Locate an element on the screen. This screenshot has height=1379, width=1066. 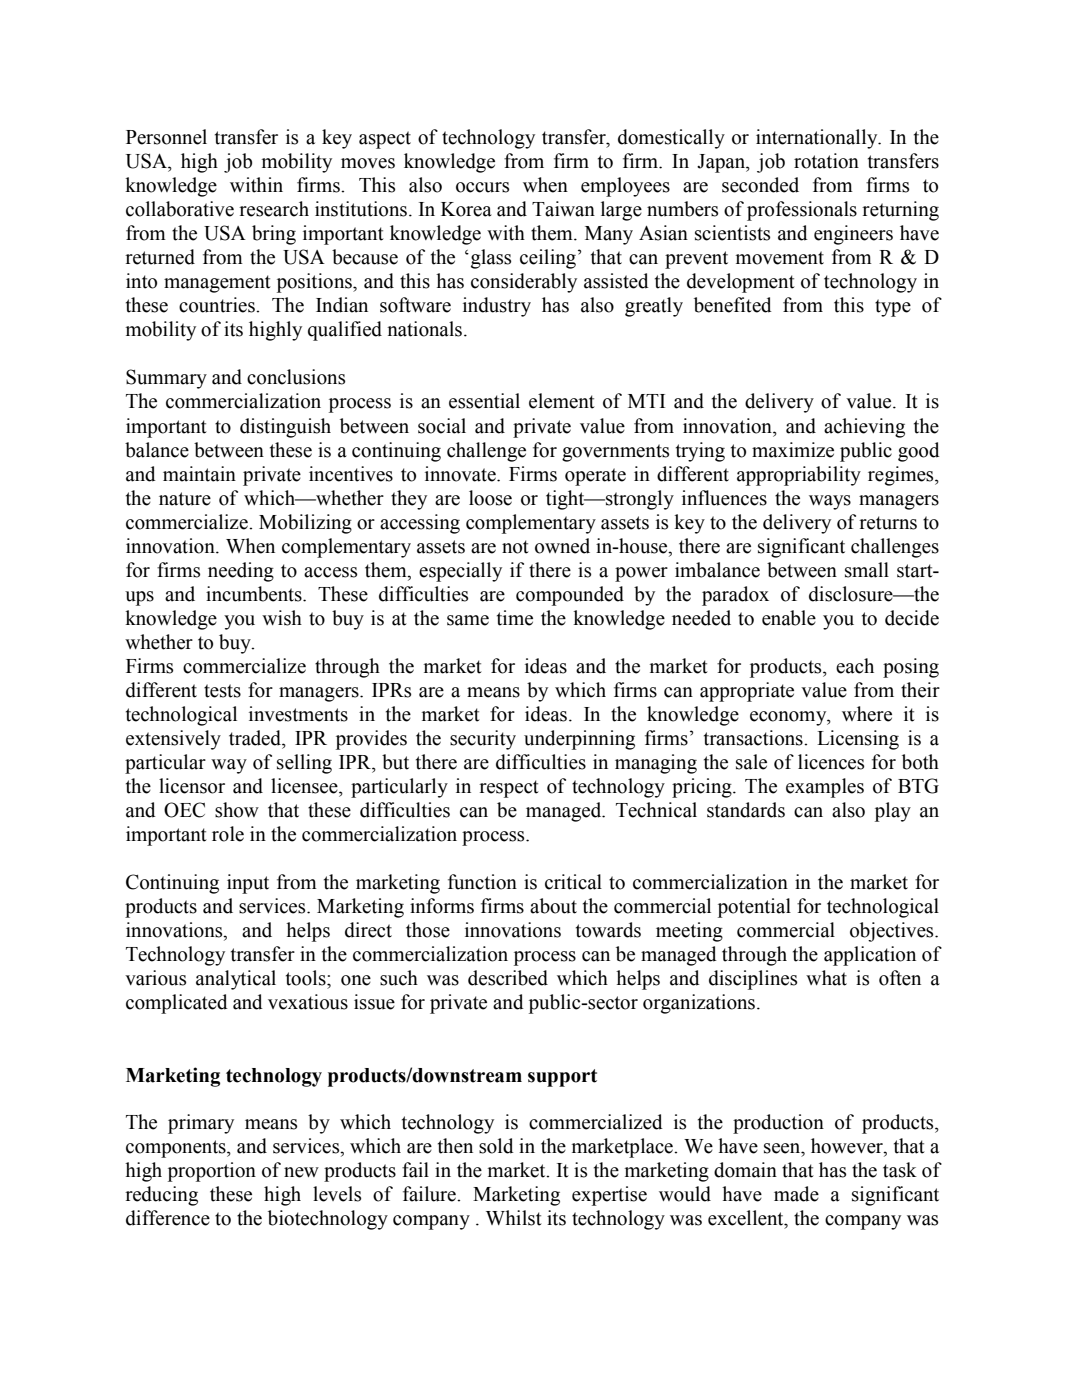
proportion is located at coordinates (212, 1172).
